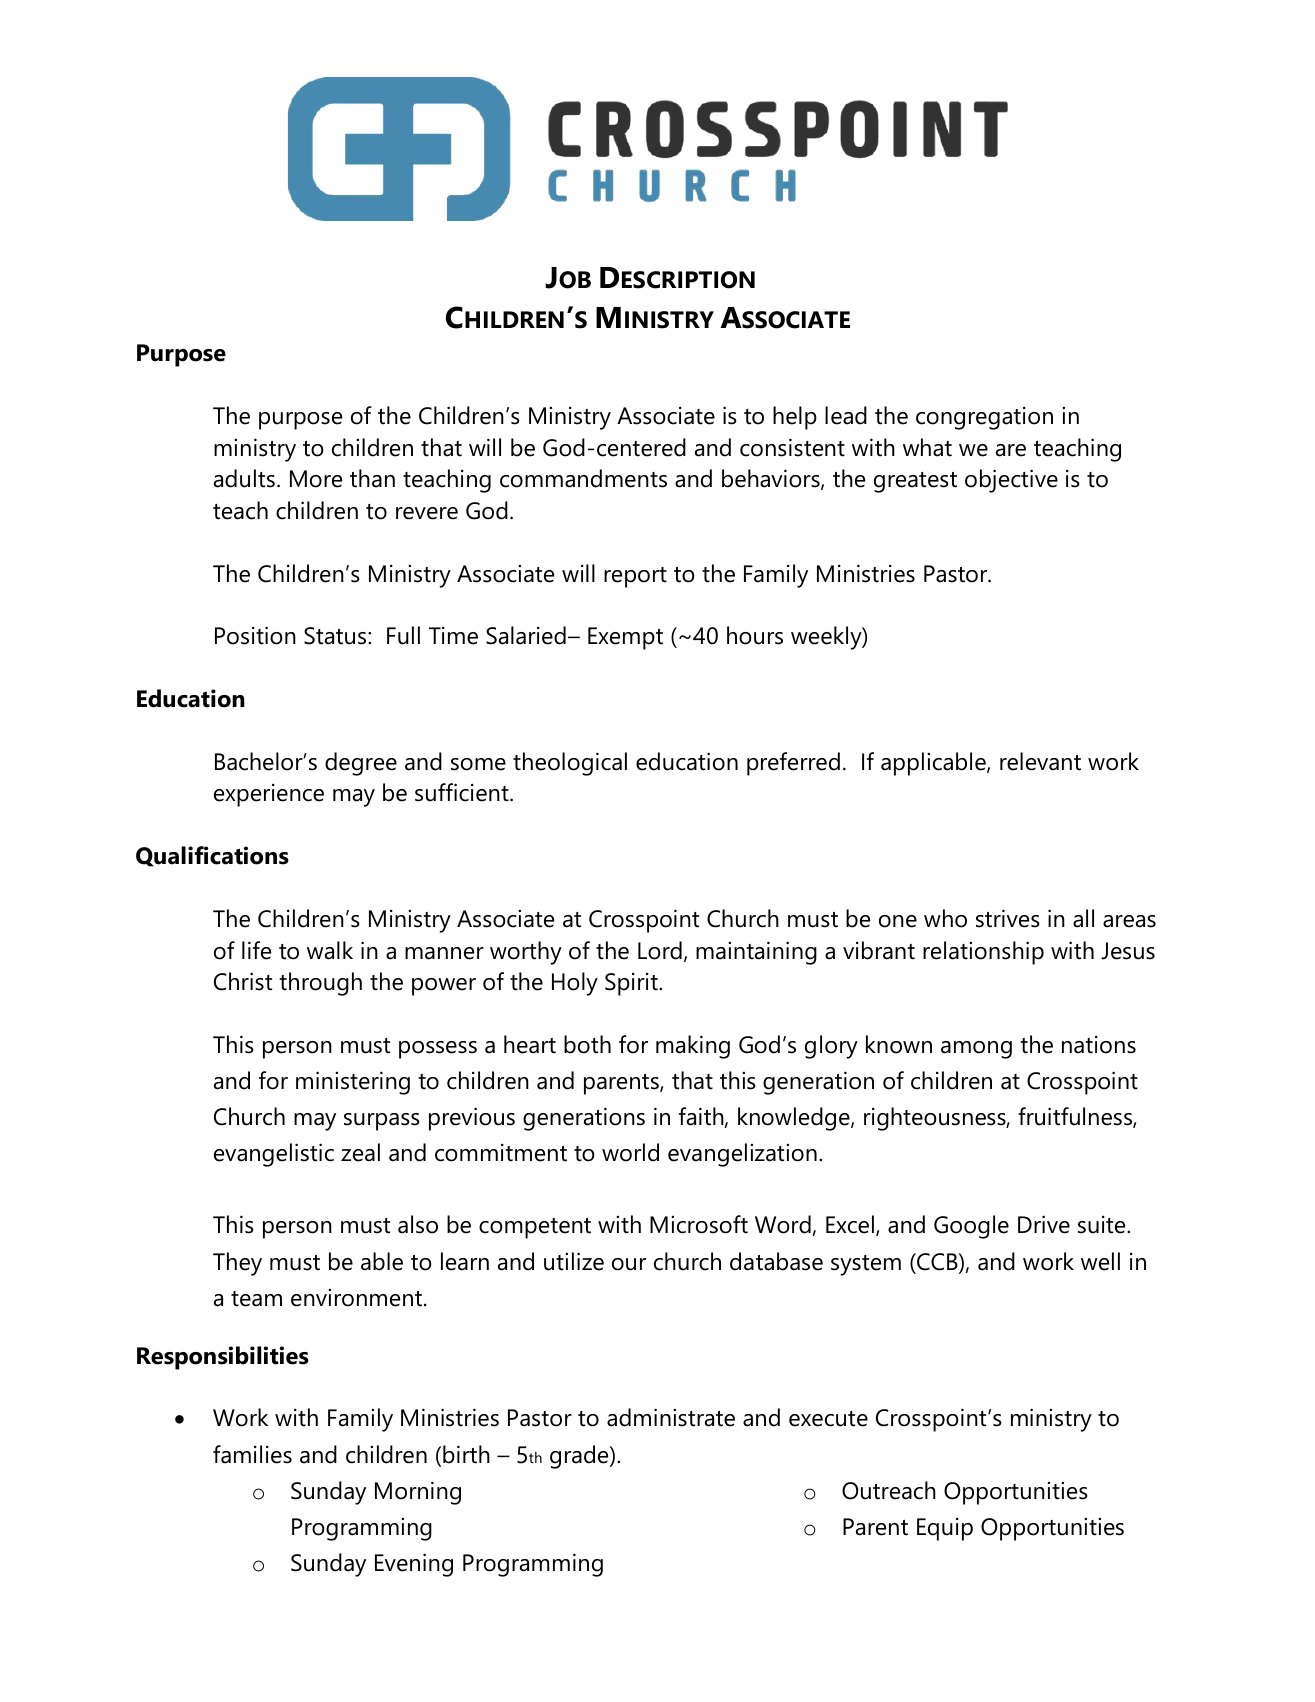 The height and width of the image is (1702, 1315). Describe the element at coordinates (983, 953) in the image. I see `relationship` at that location.
